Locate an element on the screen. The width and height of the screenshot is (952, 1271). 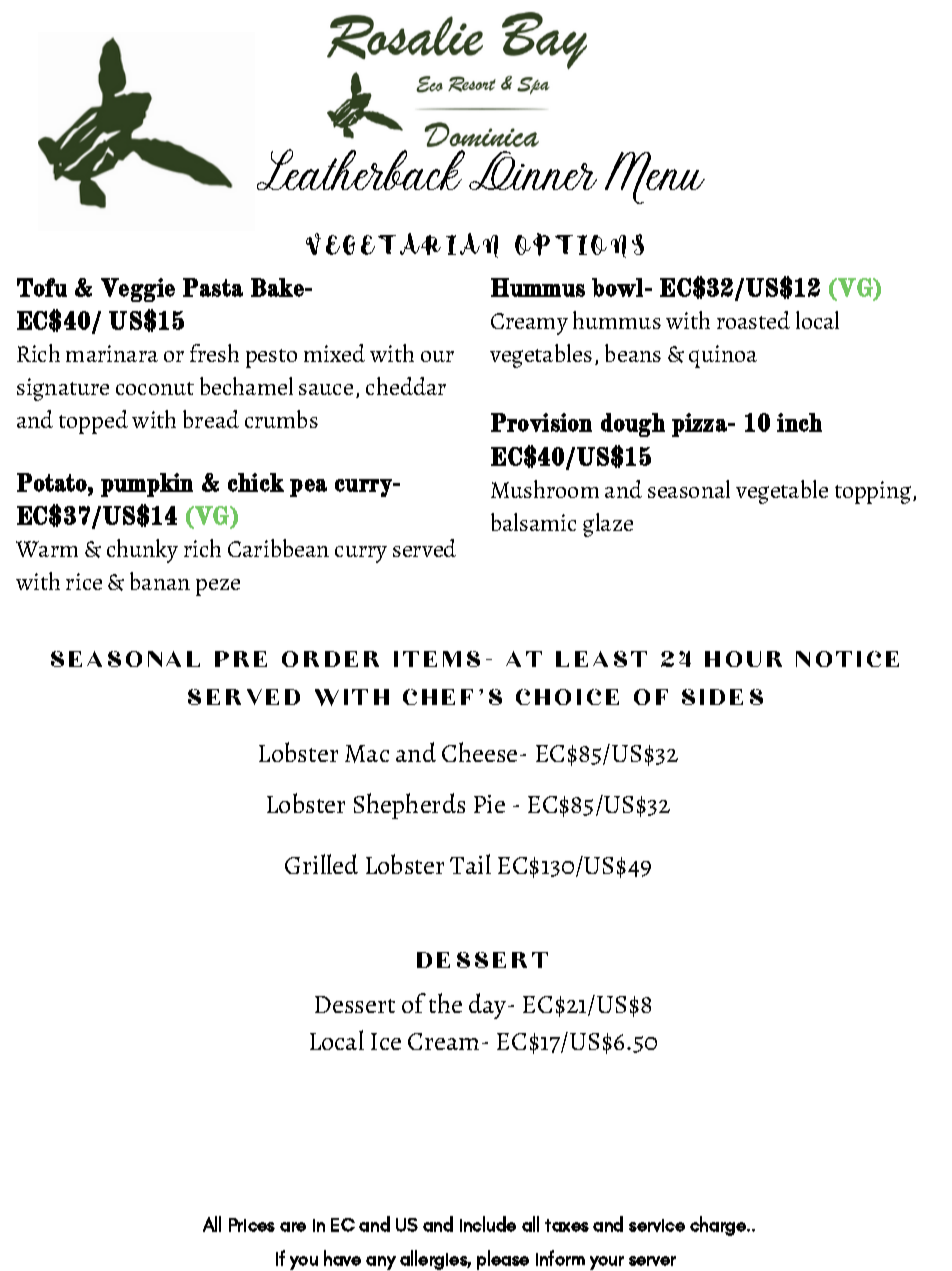
SIDES is located at coordinates (722, 697).
